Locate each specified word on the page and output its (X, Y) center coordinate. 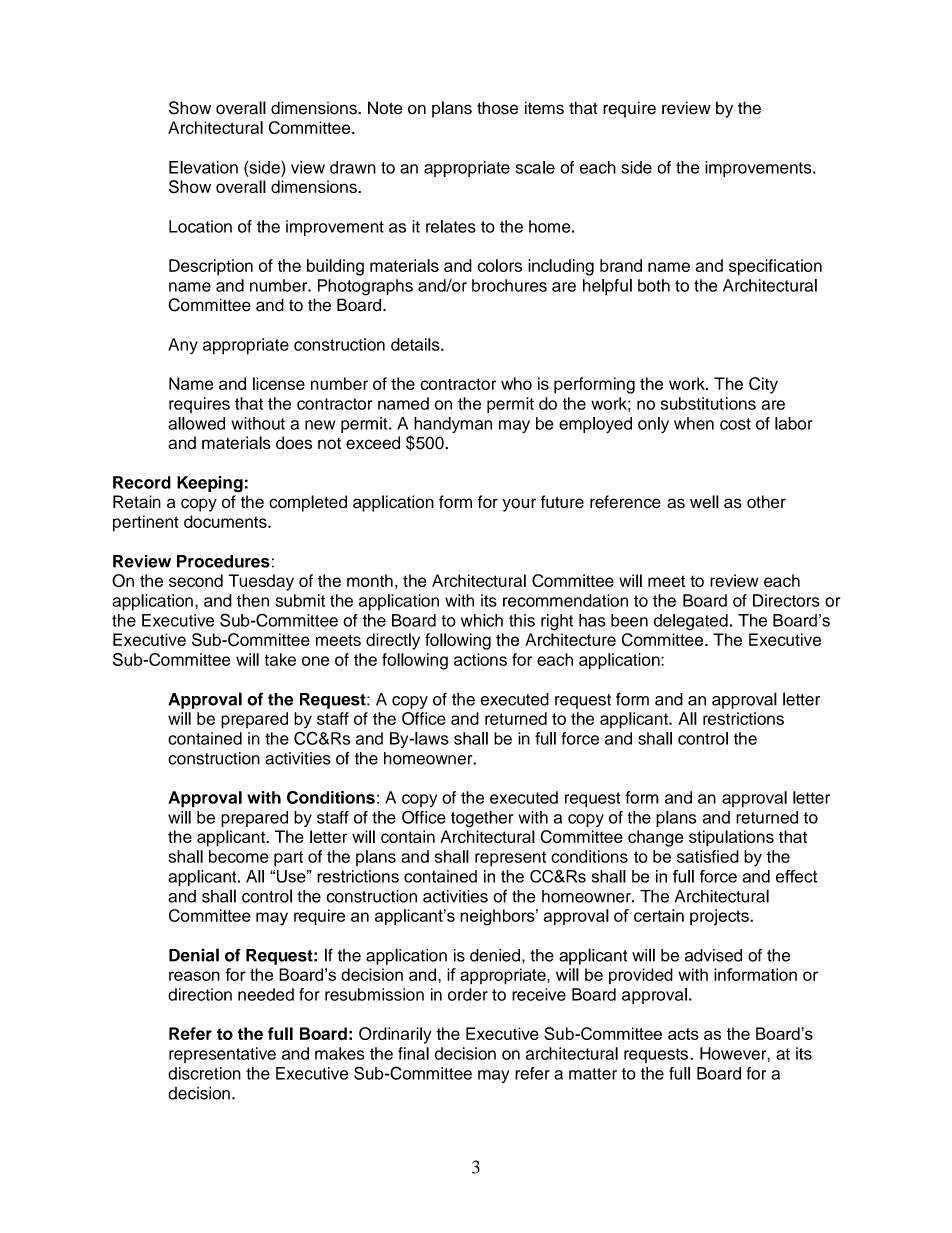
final (413, 1053)
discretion (204, 1073)
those (497, 108)
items (544, 108)
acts (683, 1034)
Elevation (203, 167)
